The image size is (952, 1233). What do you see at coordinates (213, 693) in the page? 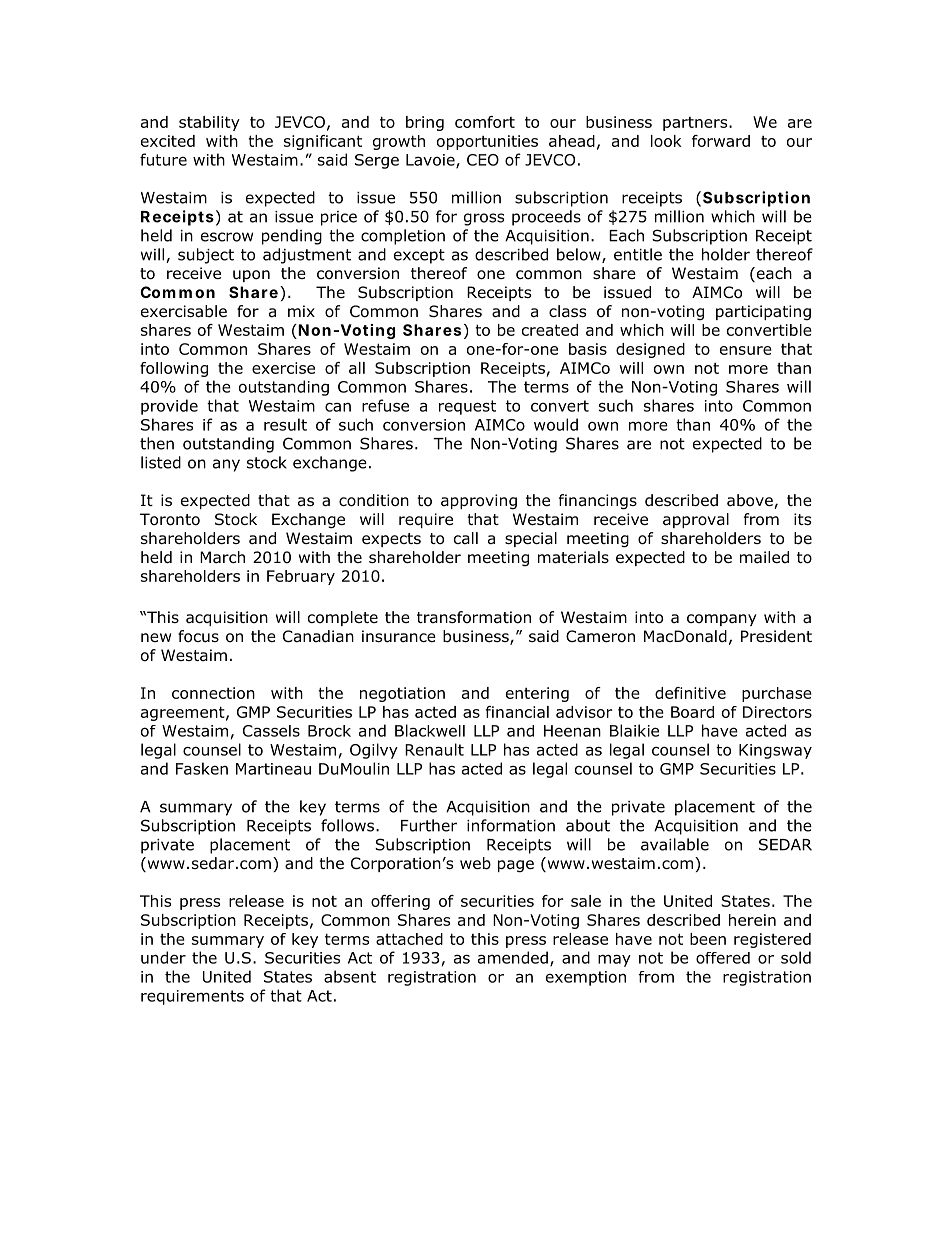
I see `connection` at bounding box center [213, 693].
